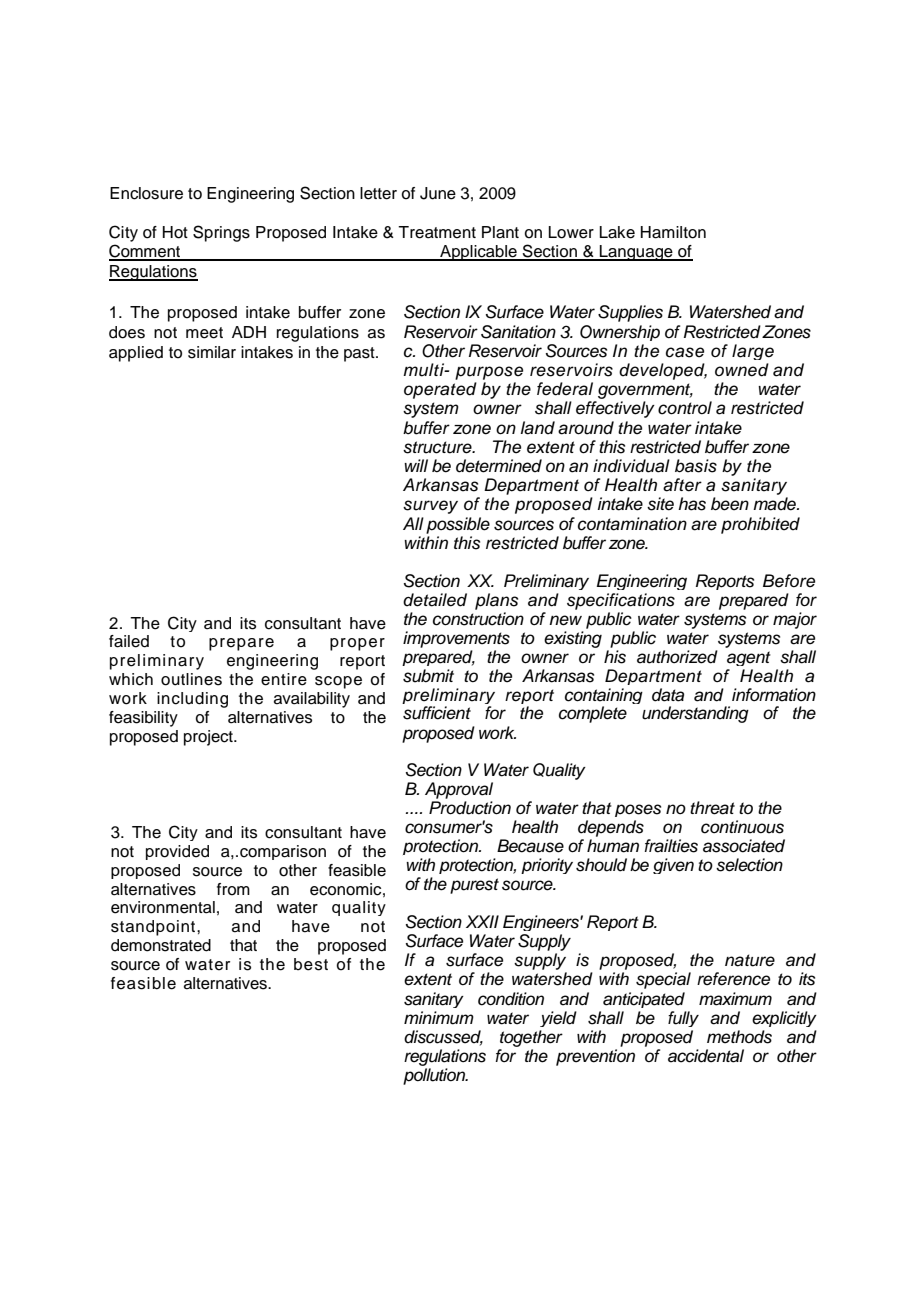 The width and height of the screenshot is (924, 1308). Describe the element at coordinates (673, 232) in the screenshot. I see `Hamilton` at that location.
